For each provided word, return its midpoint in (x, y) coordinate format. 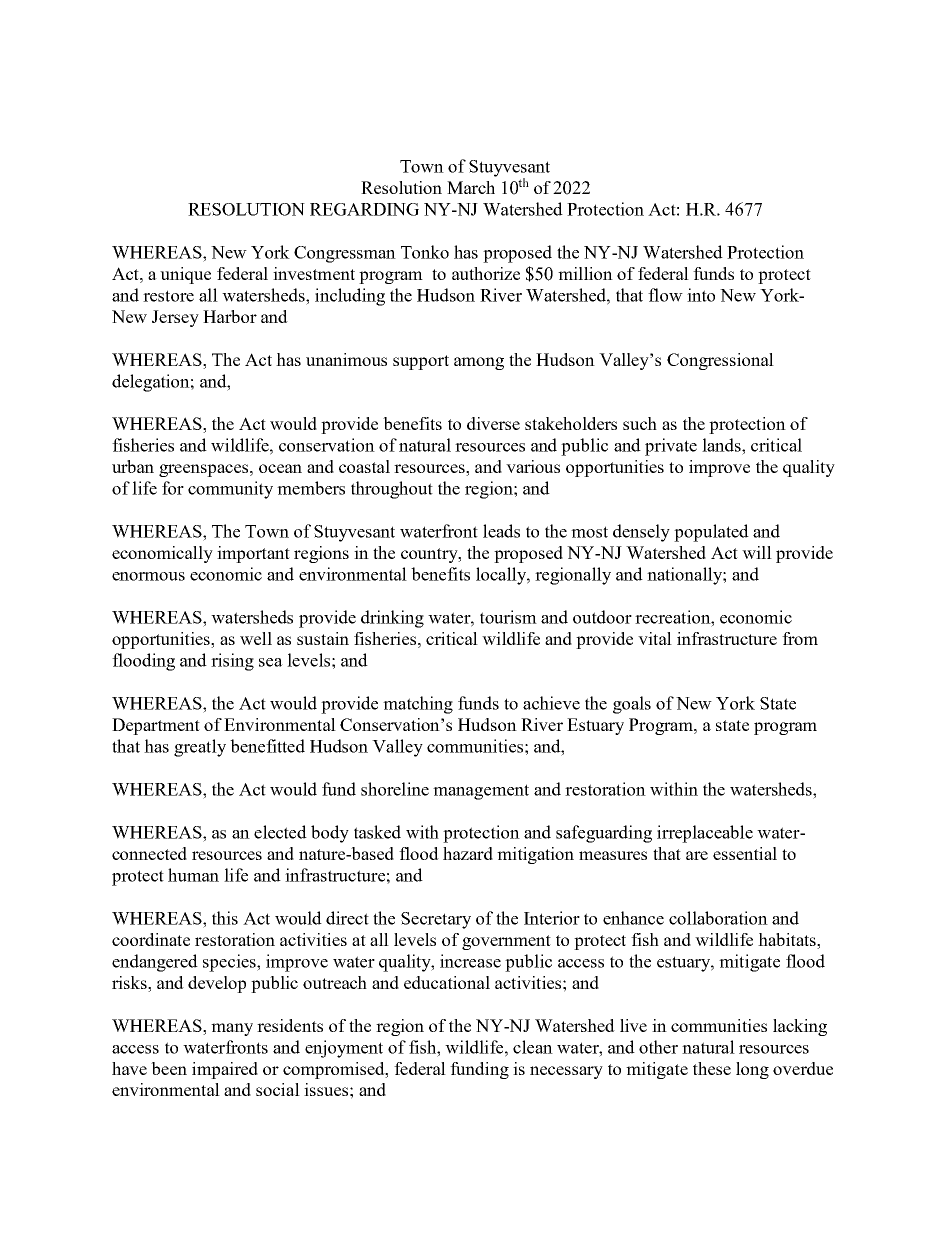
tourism (508, 617)
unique (185, 275)
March (471, 187)
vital (655, 638)
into (701, 295)
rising (232, 662)
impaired (225, 1070)
